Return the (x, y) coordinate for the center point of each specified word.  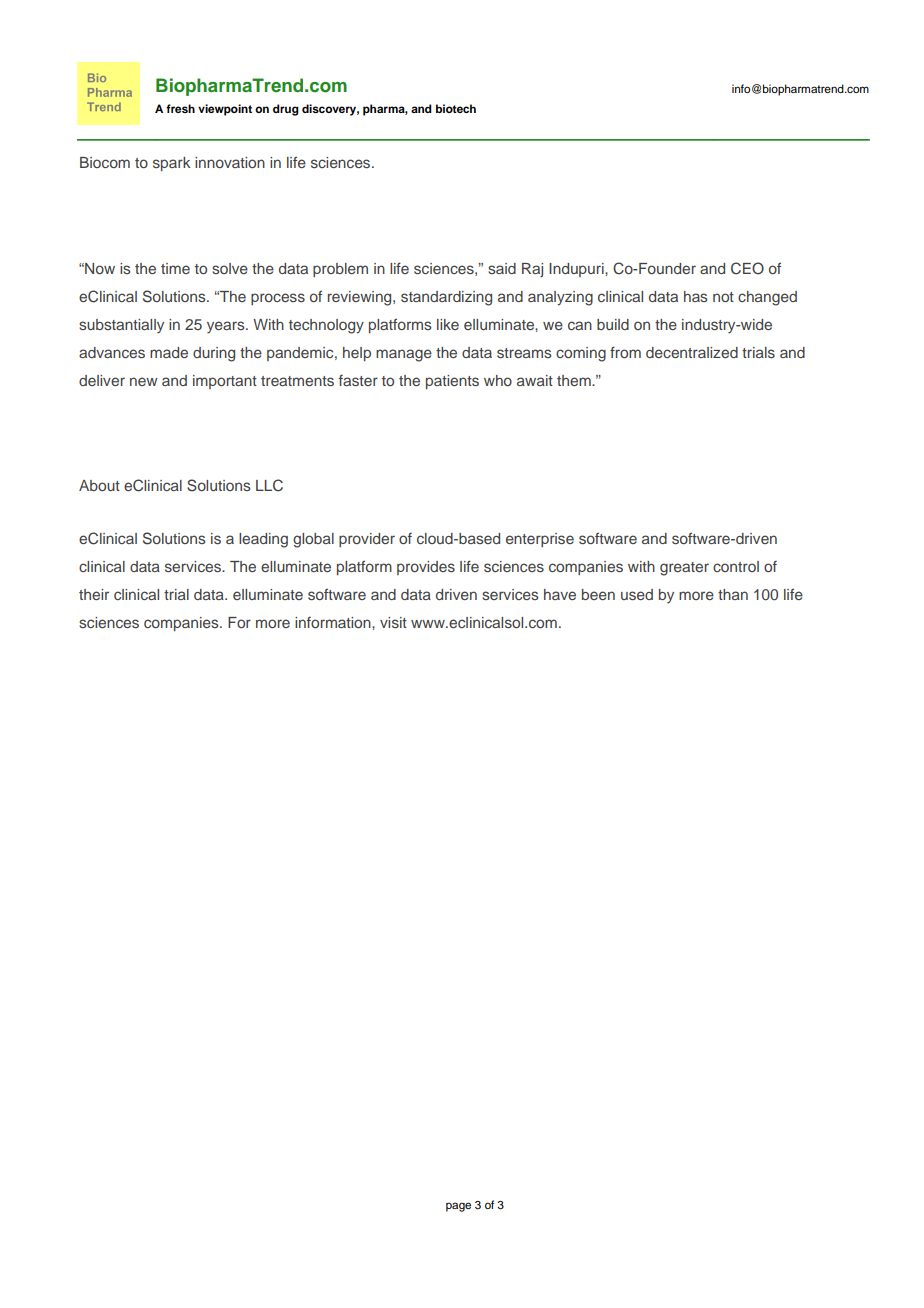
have (560, 594)
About (99, 485)
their (94, 594)
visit (393, 622)
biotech (456, 108)
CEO (747, 268)
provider (367, 540)
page (458, 1207)
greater (684, 569)
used (637, 594)
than (733, 594)
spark (171, 164)
